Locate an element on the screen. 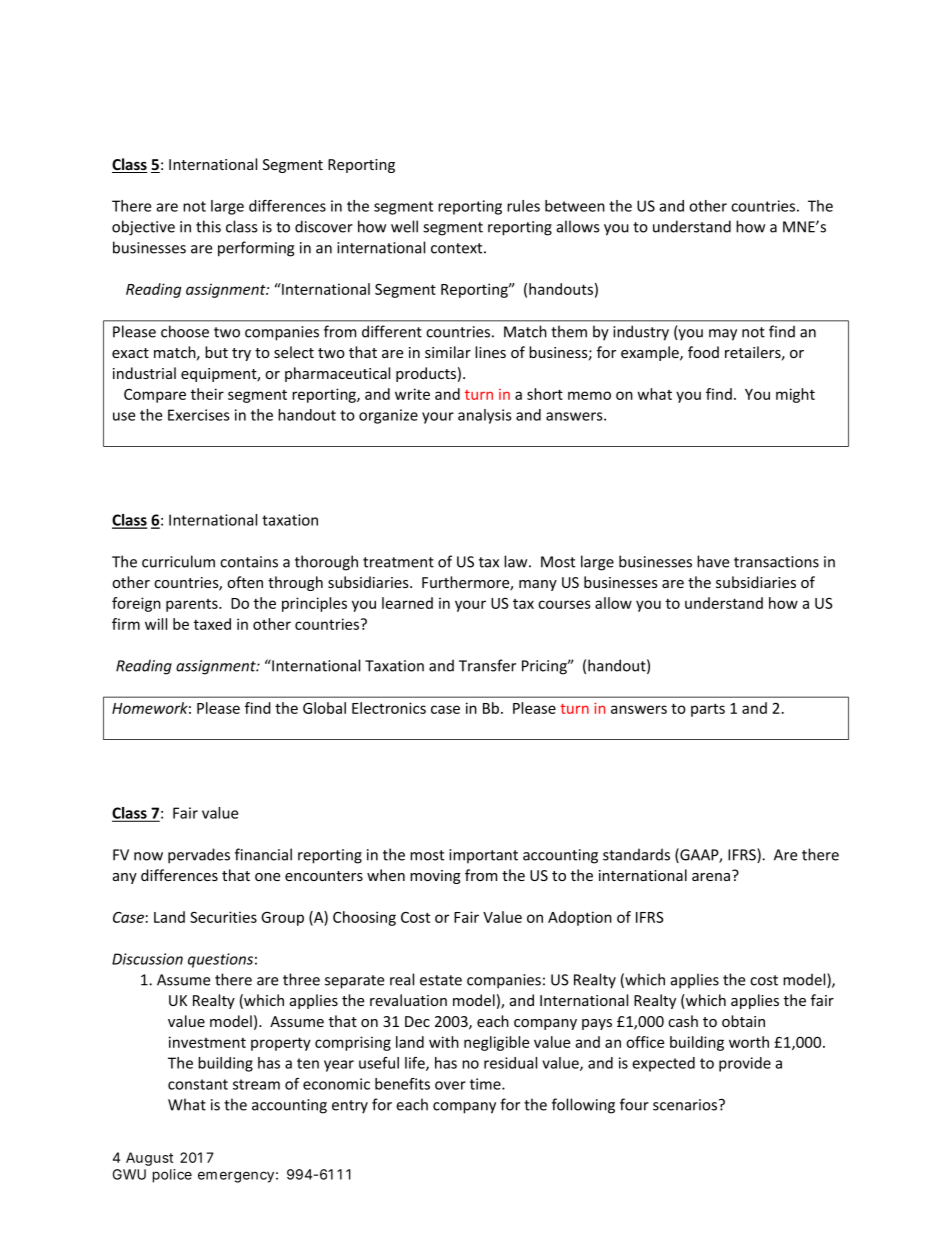 The height and width of the screenshot is (1233, 952). may is located at coordinates (723, 335).
